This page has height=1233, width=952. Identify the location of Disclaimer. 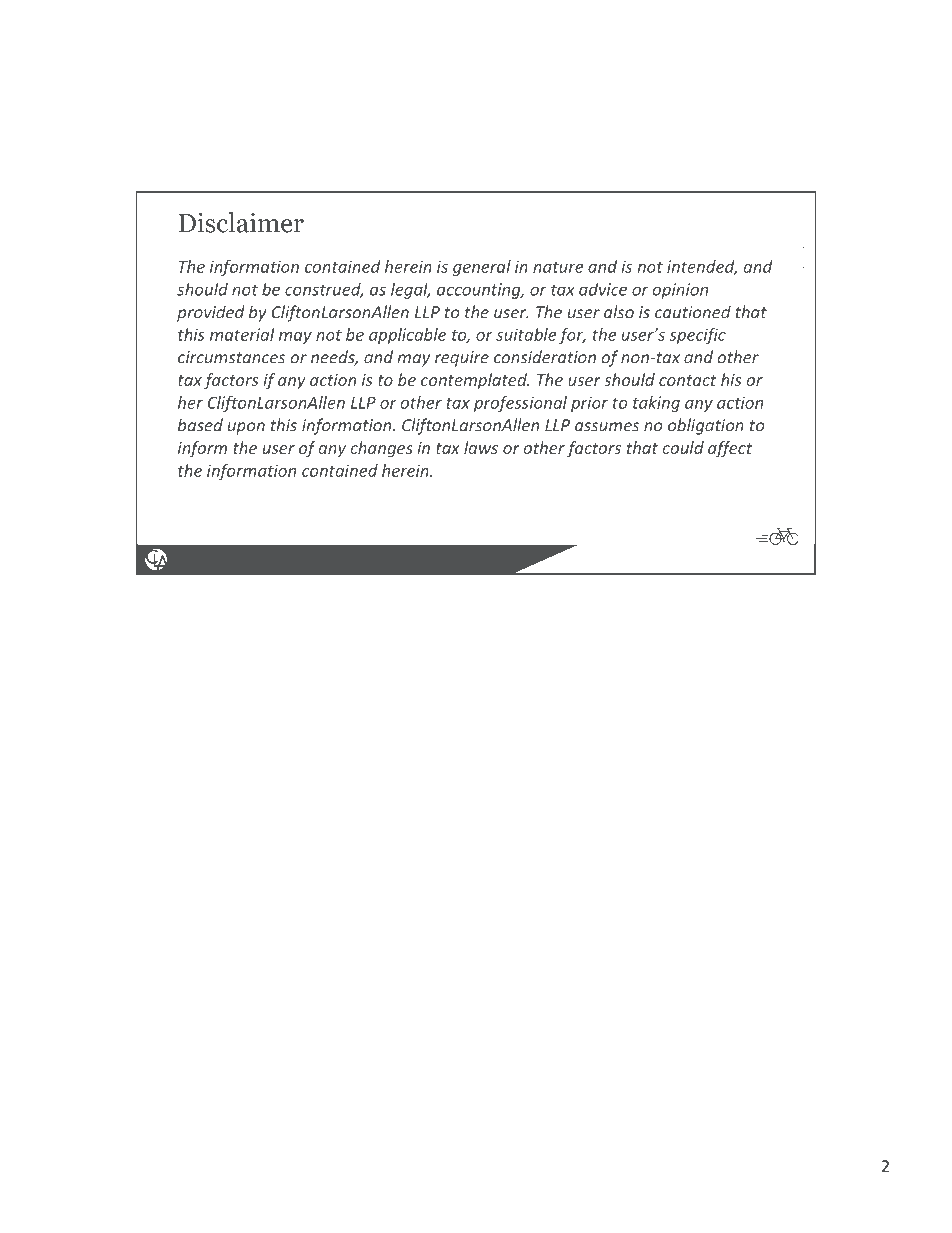
(241, 222).
